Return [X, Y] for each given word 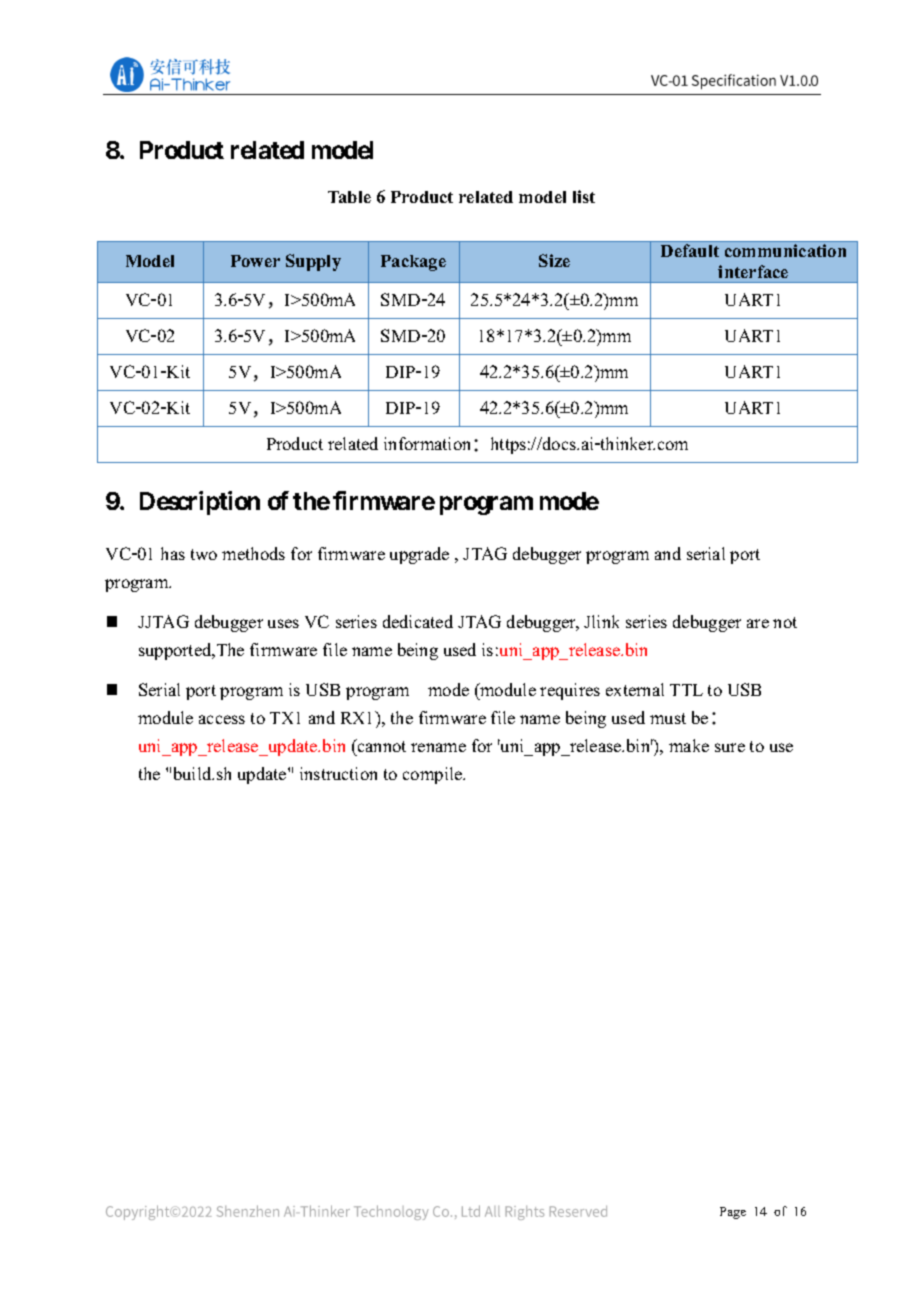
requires [570, 691]
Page [733, 1213]
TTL [686, 690]
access [222, 719]
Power [255, 261]
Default [690, 250]
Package [413, 263]
